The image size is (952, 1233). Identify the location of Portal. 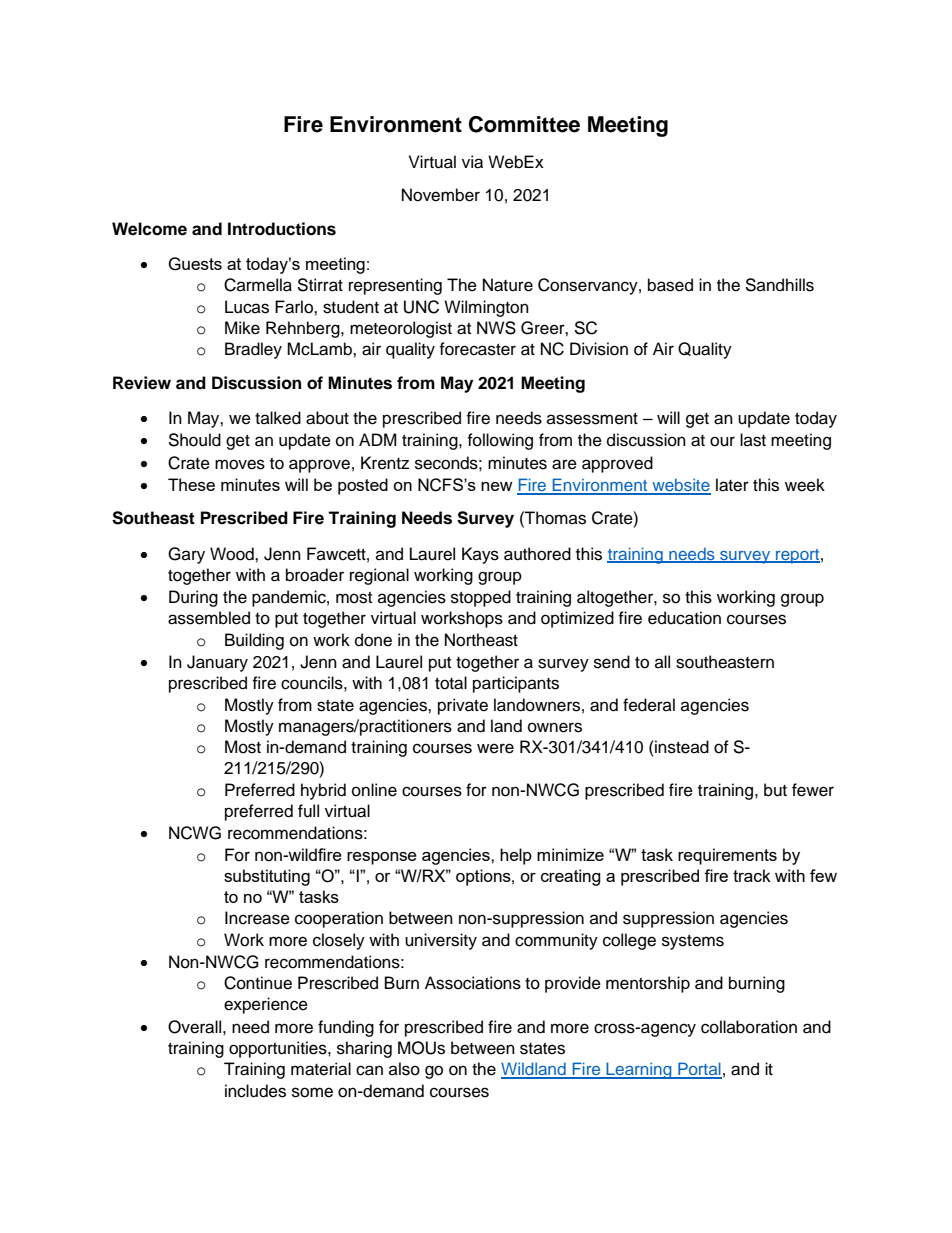
(699, 1070).
